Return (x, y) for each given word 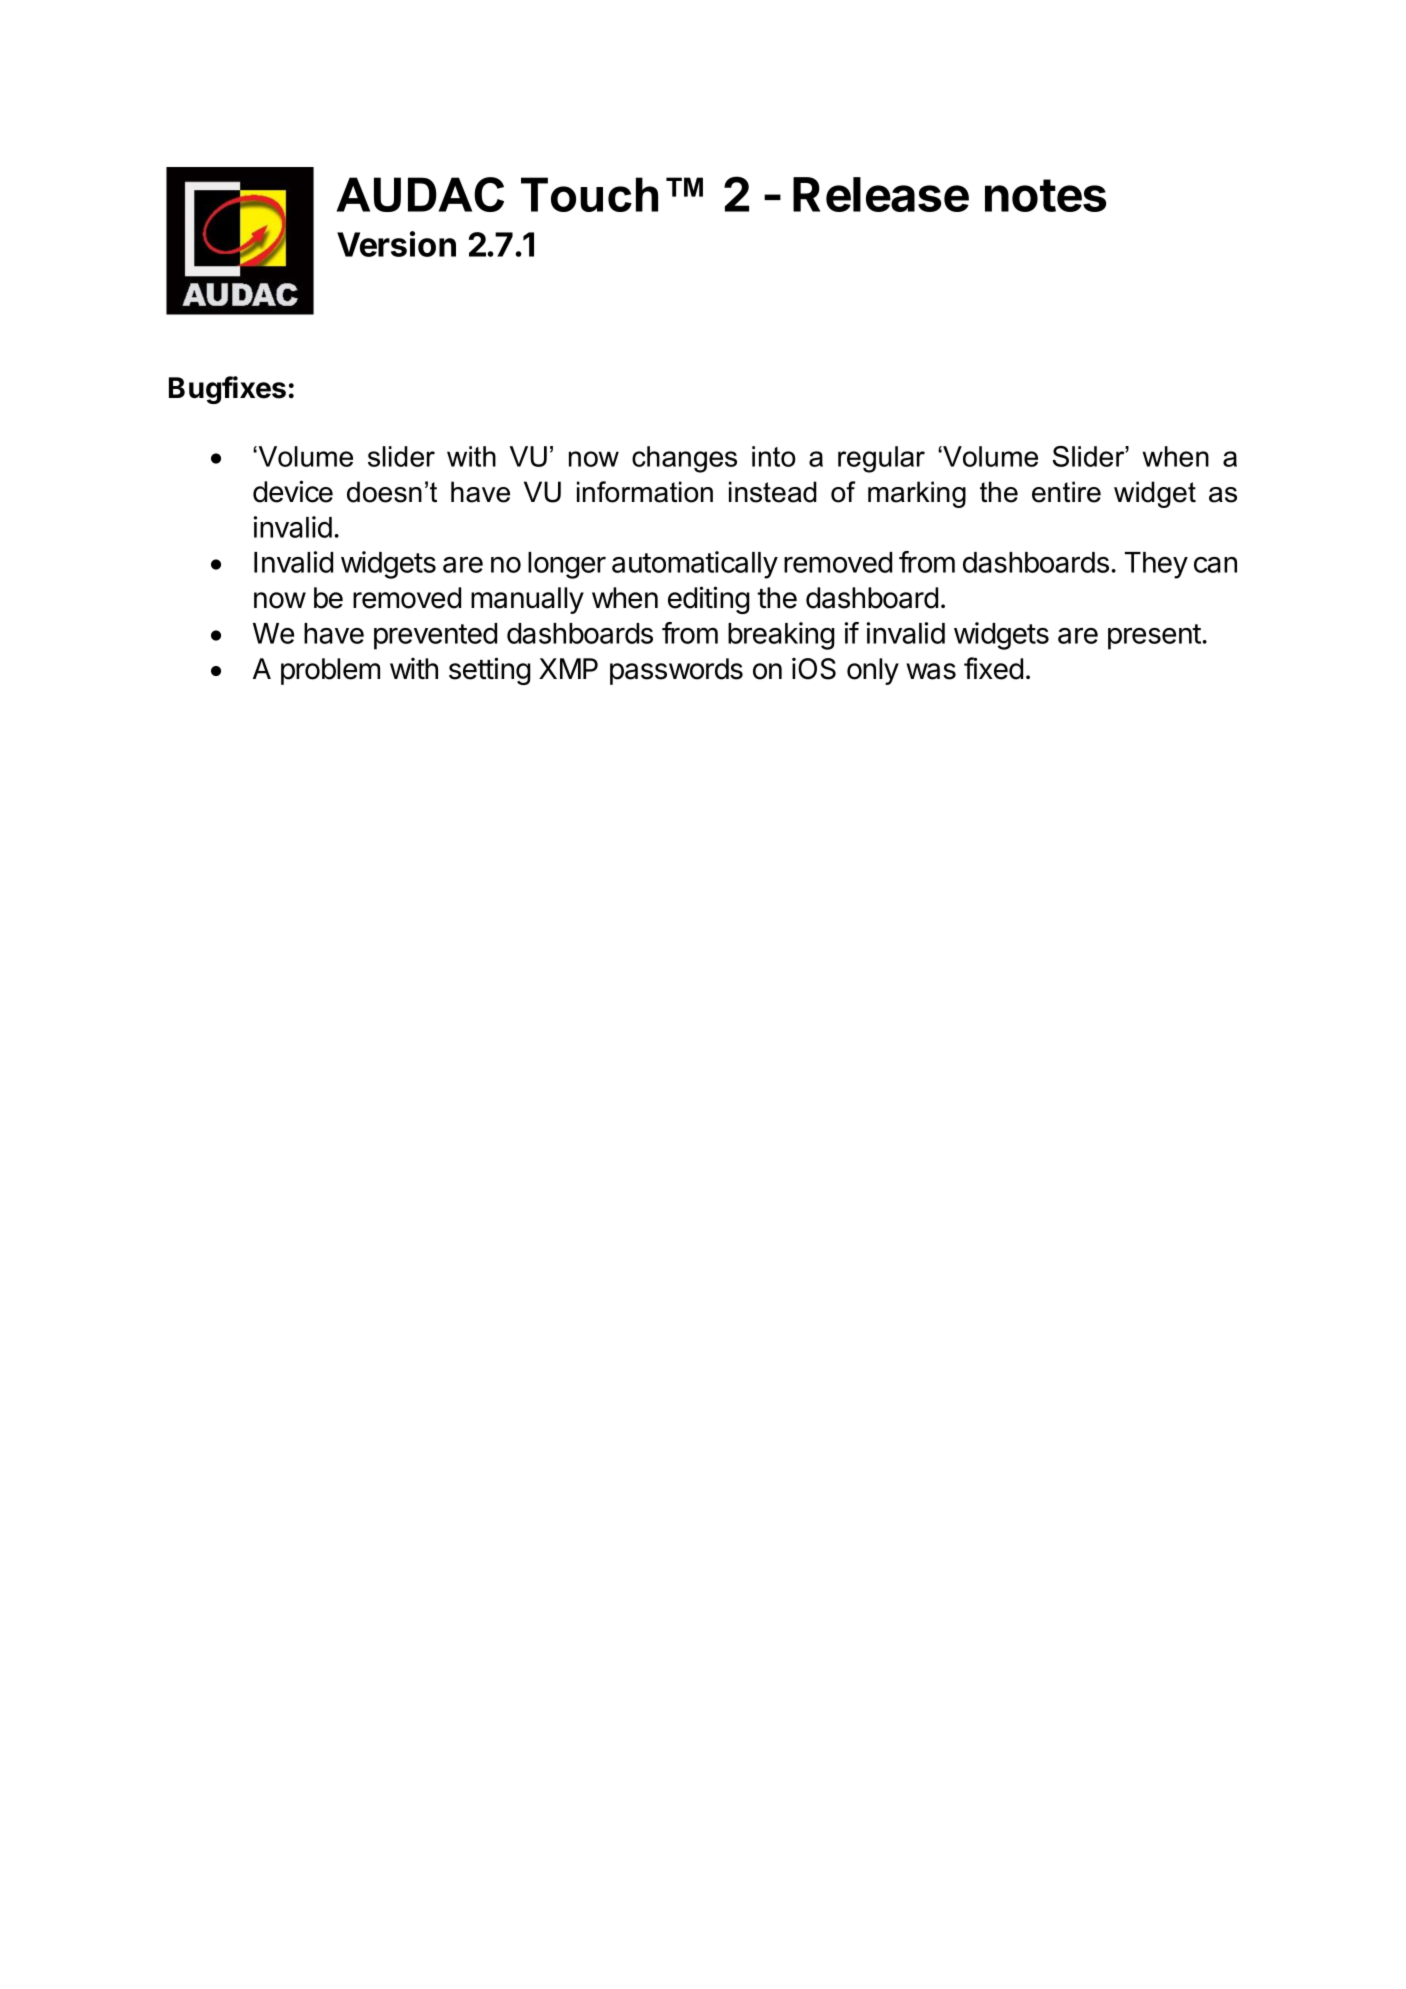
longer (567, 565)
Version (396, 244)
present (1155, 637)
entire (1066, 492)
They (1156, 565)
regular (881, 459)
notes (1045, 195)
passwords (676, 671)
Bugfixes (227, 390)
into (773, 456)
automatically (695, 565)
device (293, 491)
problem (330, 671)
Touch (589, 194)
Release (881, 194)
